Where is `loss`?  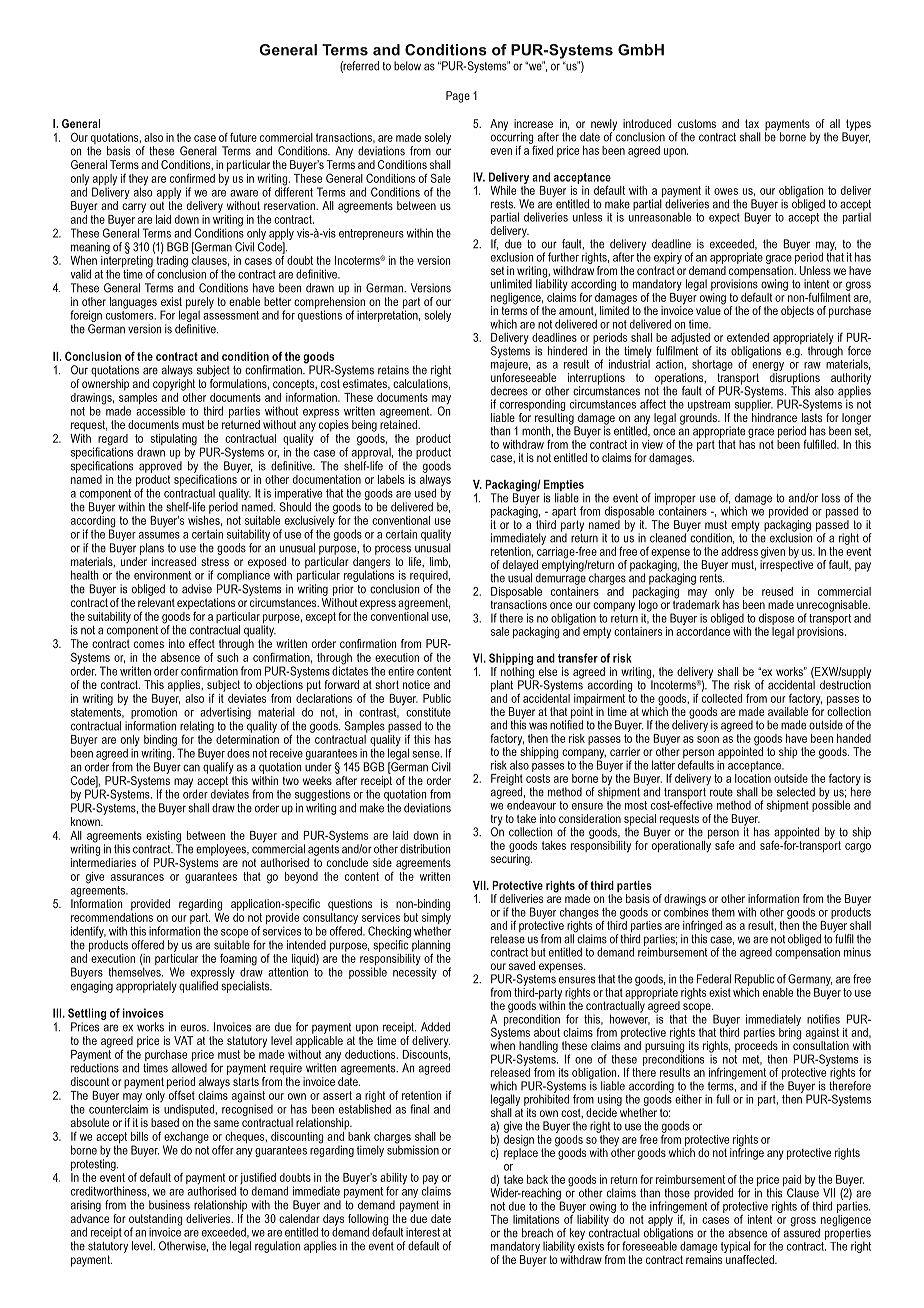 loss is located at coordinates (831, 498).
